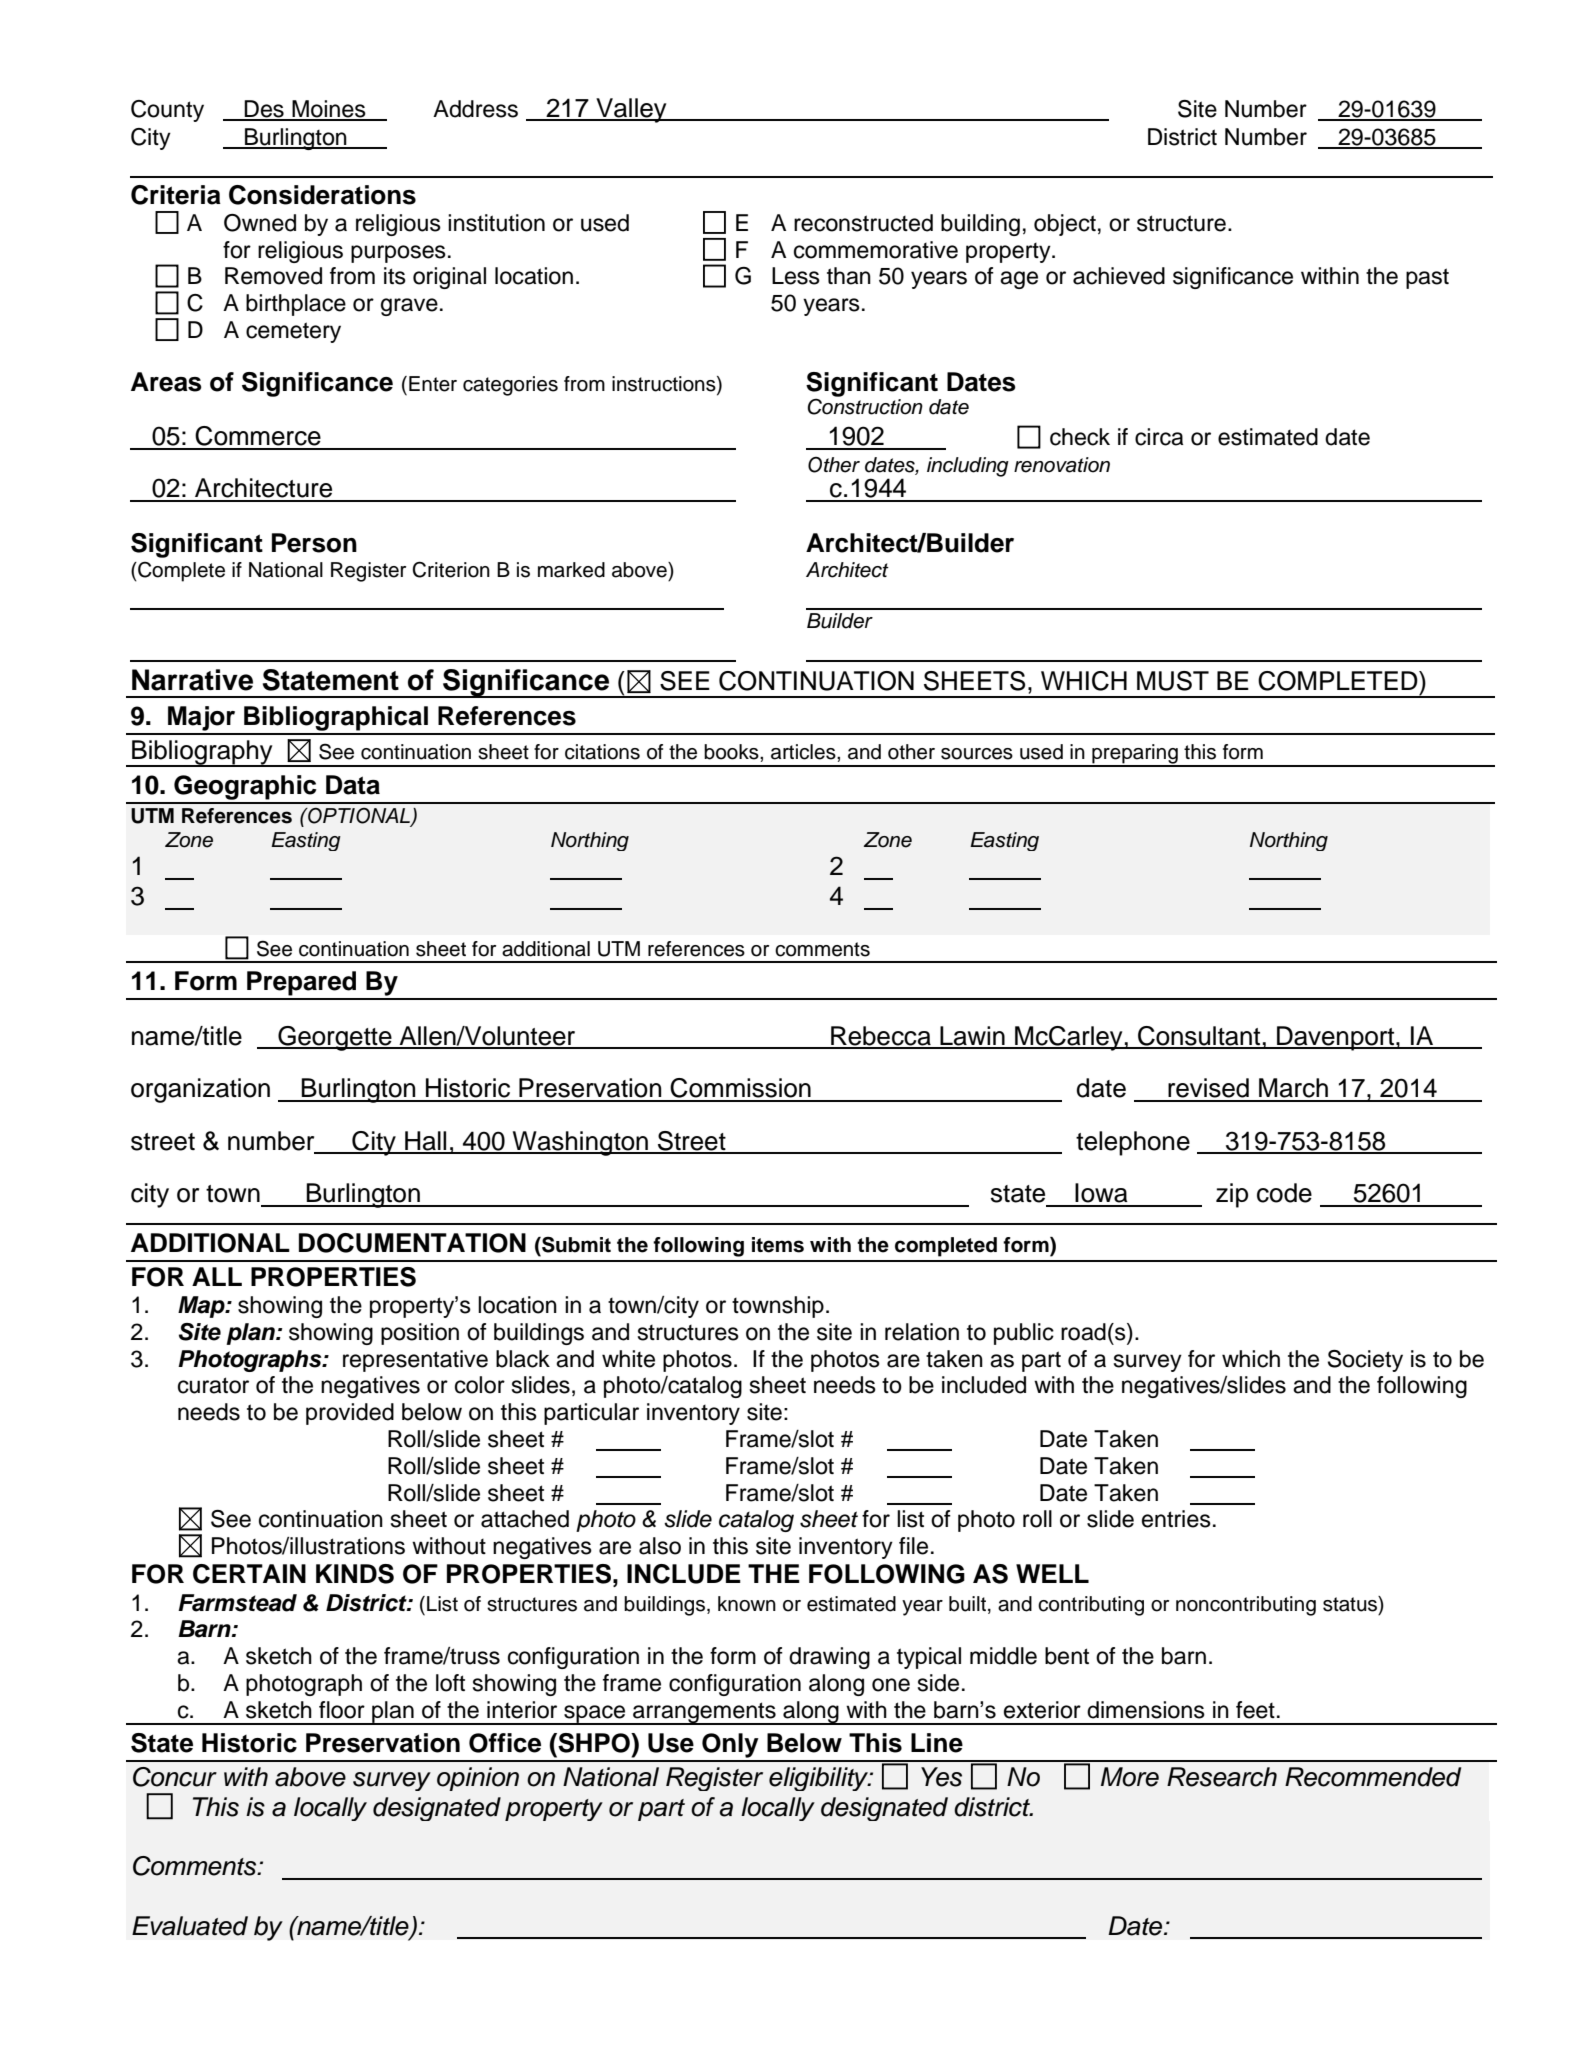 The image size is (1584, 2050). I want to click on Line, so click(937, 1743).
